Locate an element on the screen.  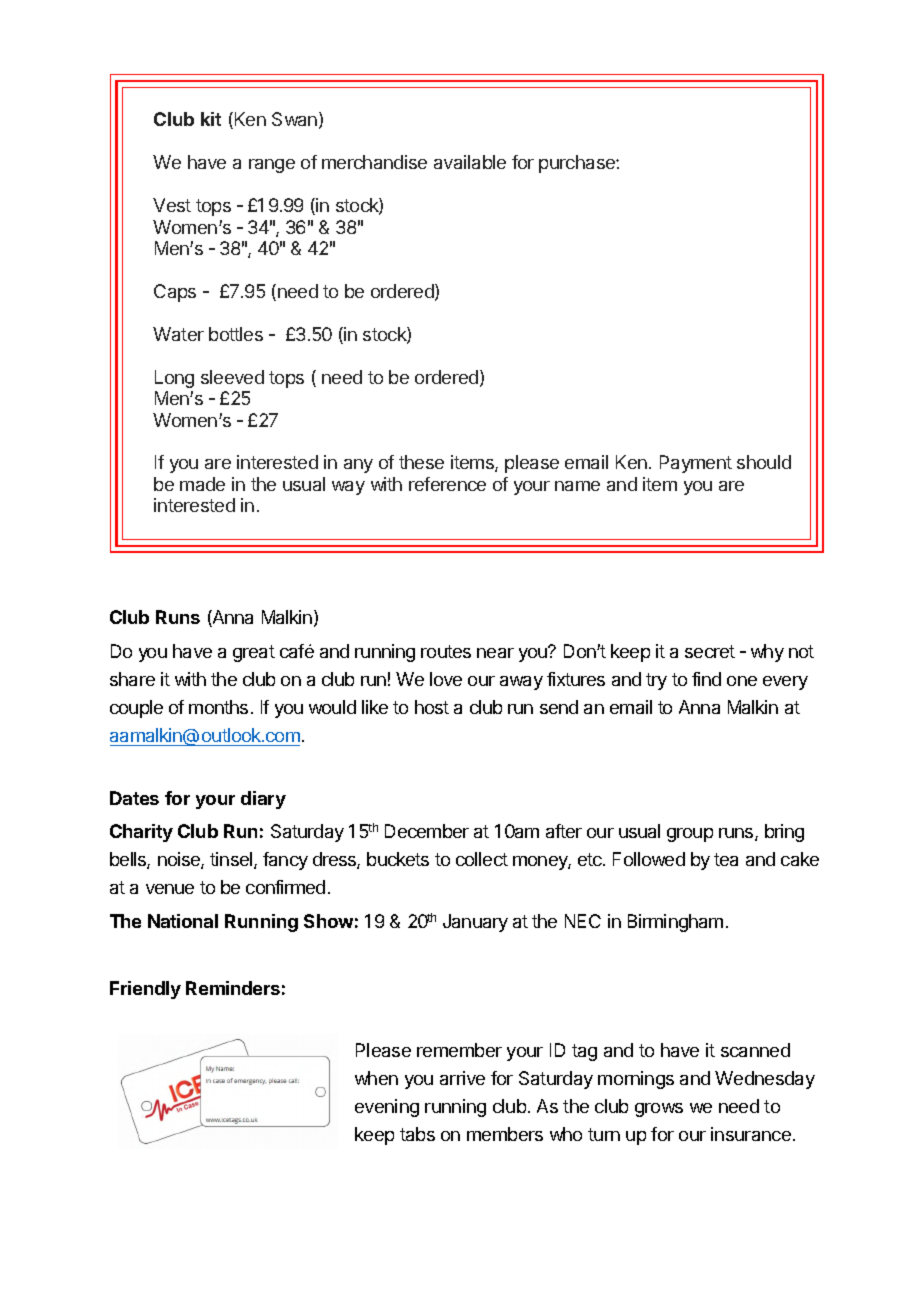
available is located at coordinates (470, 162).
